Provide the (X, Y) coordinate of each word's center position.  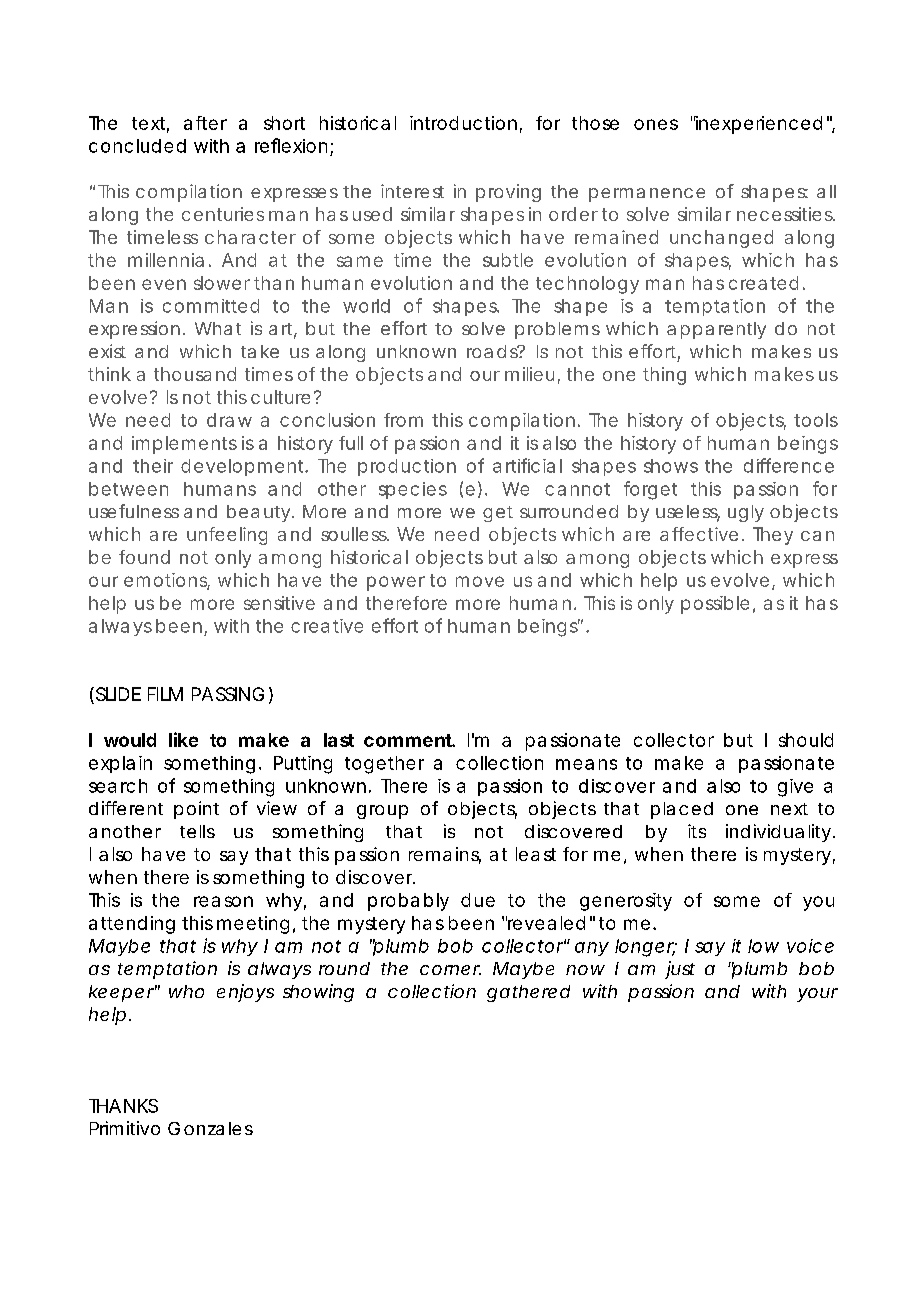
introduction (463, 123)
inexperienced (758, 125)
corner (450, 970)
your (817, 995)
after (205, 123)
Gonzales (210, 1128)
